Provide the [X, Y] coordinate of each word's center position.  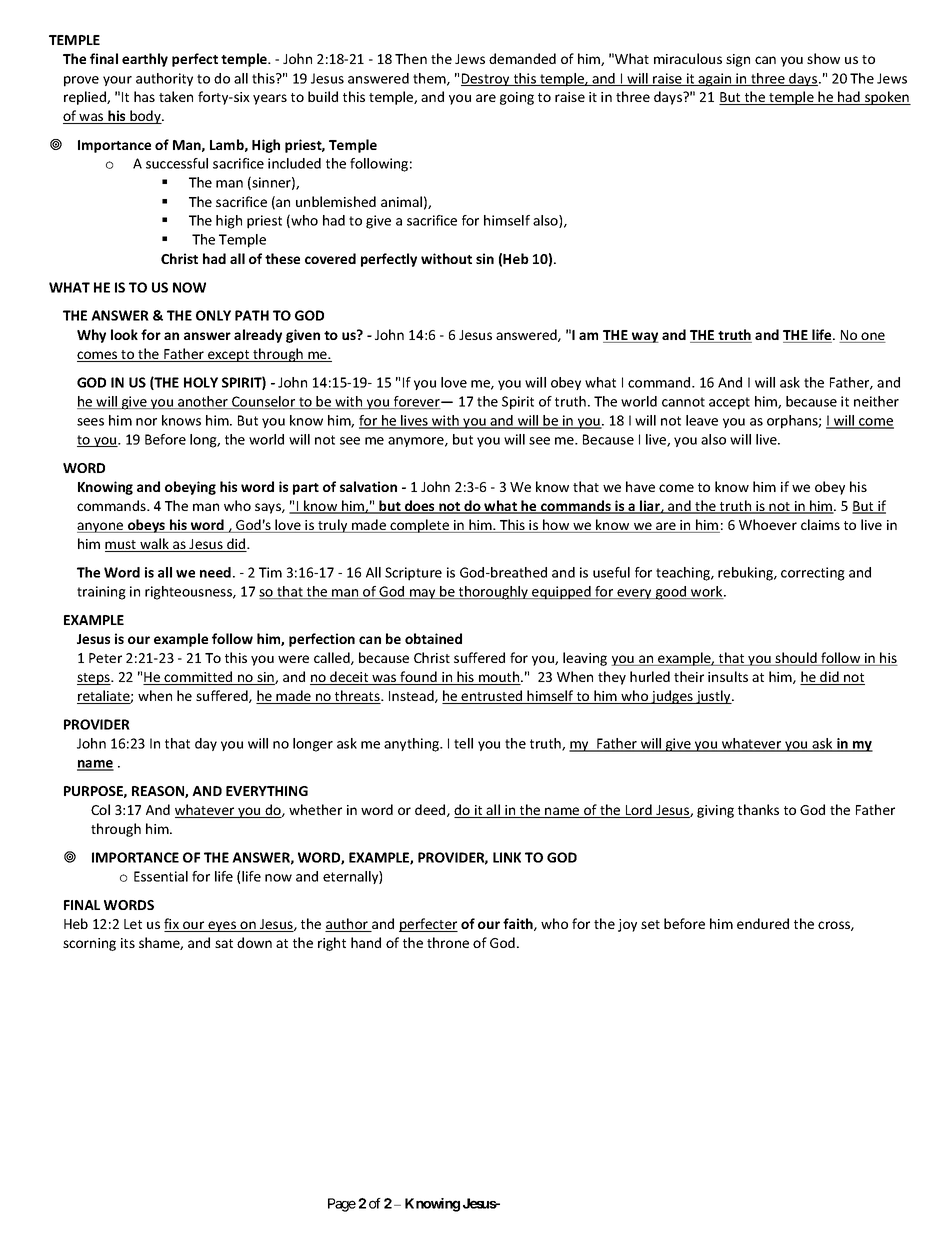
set [650, 924]
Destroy [486, 79]
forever [417, 402]
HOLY [201, 382]
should [796, 659]
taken [176, 96]
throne [448, 942]
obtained [433, 638]
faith [519, 924]
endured [763, 923]
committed [198, 678]
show [823, 58]
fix [172, 925]
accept [729, 403]
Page [342, 1205]
